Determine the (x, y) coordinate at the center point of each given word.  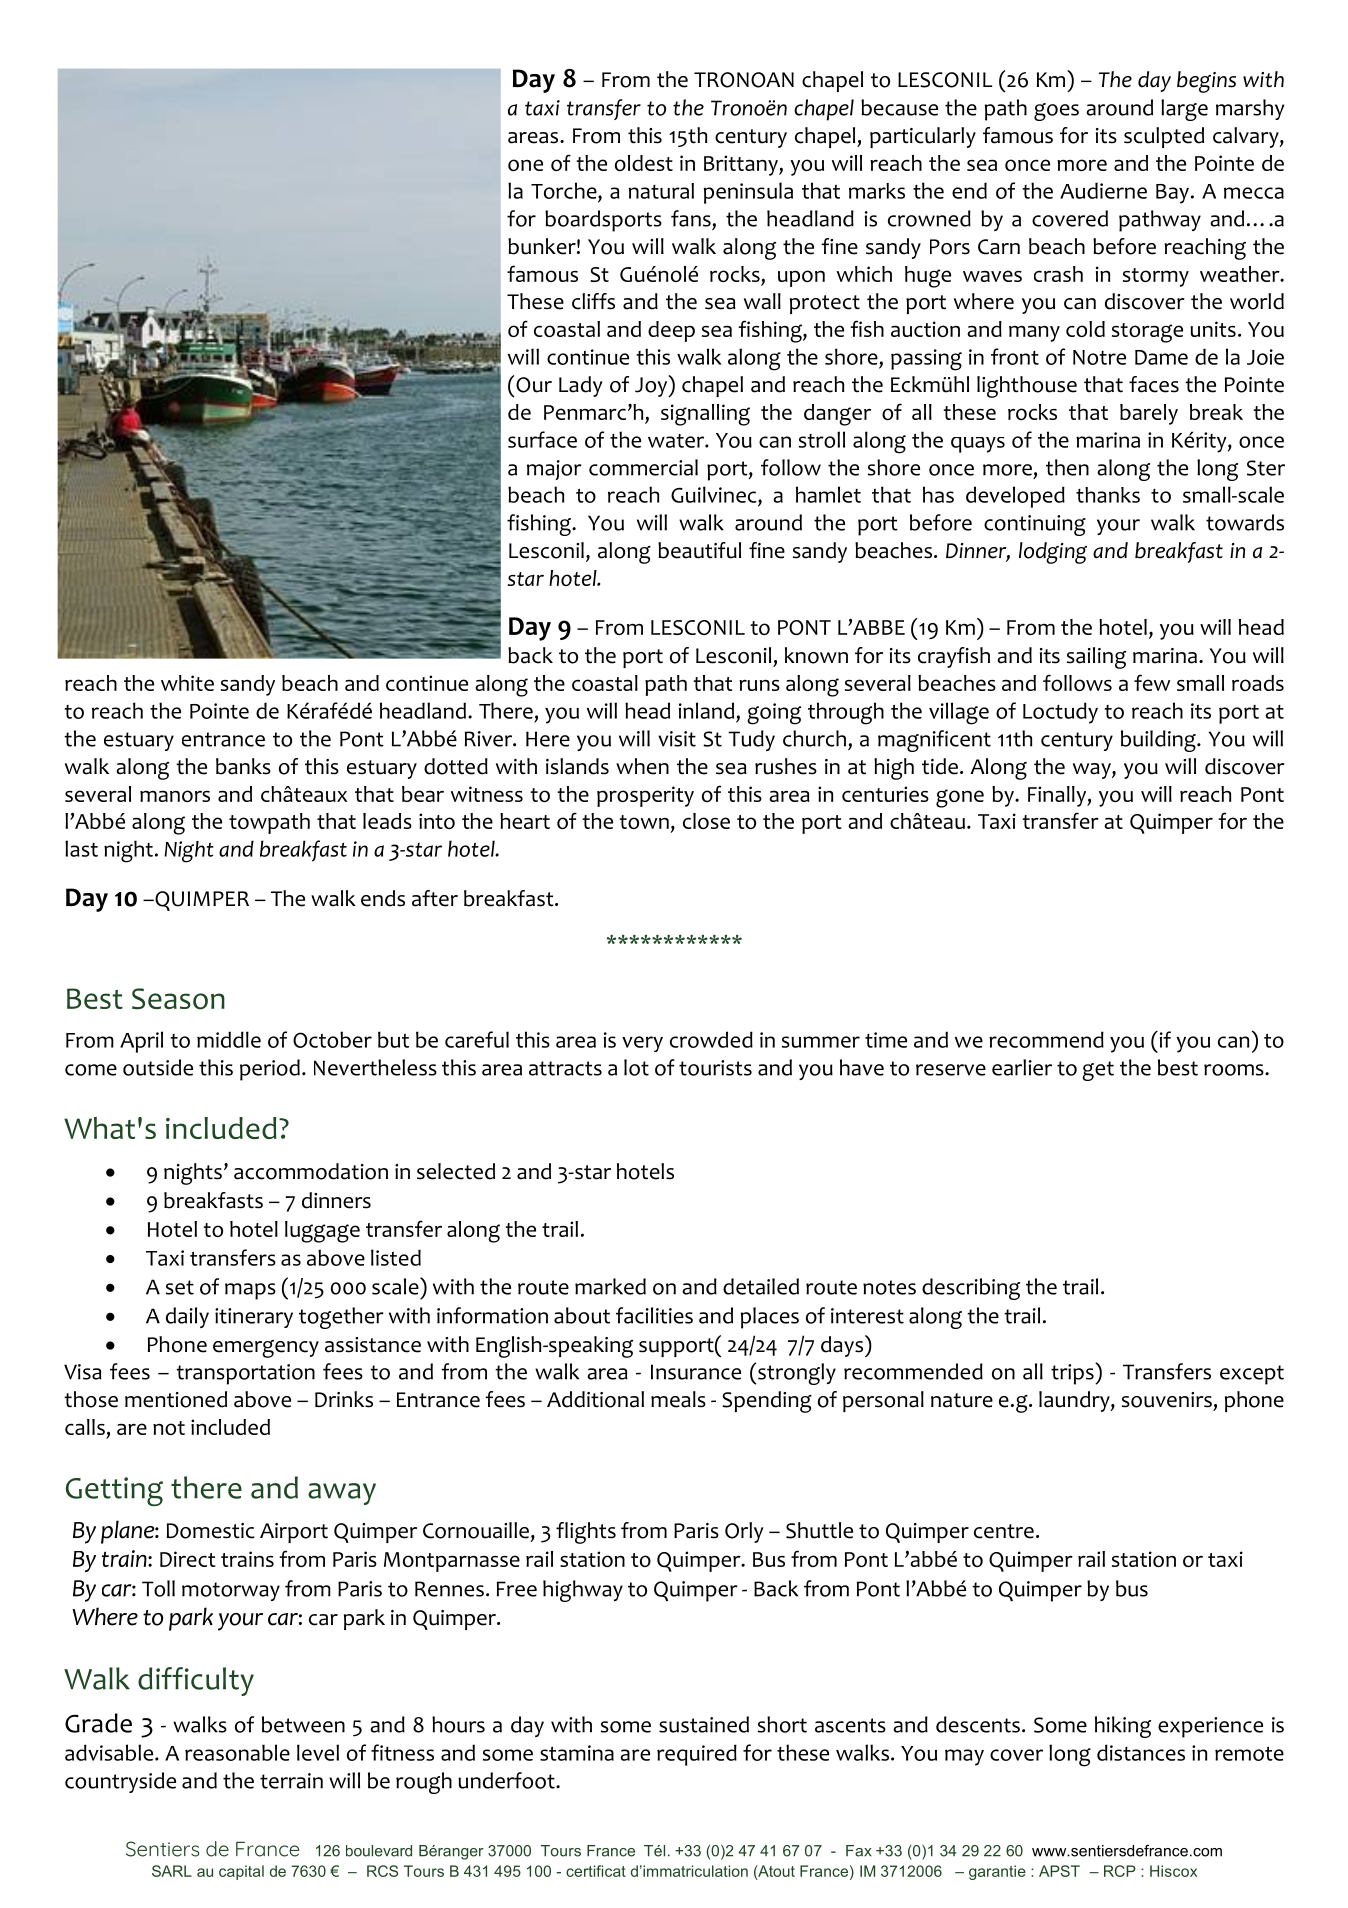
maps (250, 1291)
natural (661, 191)
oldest (644, 163)
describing (971, 1289)
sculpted (1164, 137)
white (187, 683)
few (1152, 682)
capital (241, 1872)
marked (610, 1286)
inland (706, 710)
